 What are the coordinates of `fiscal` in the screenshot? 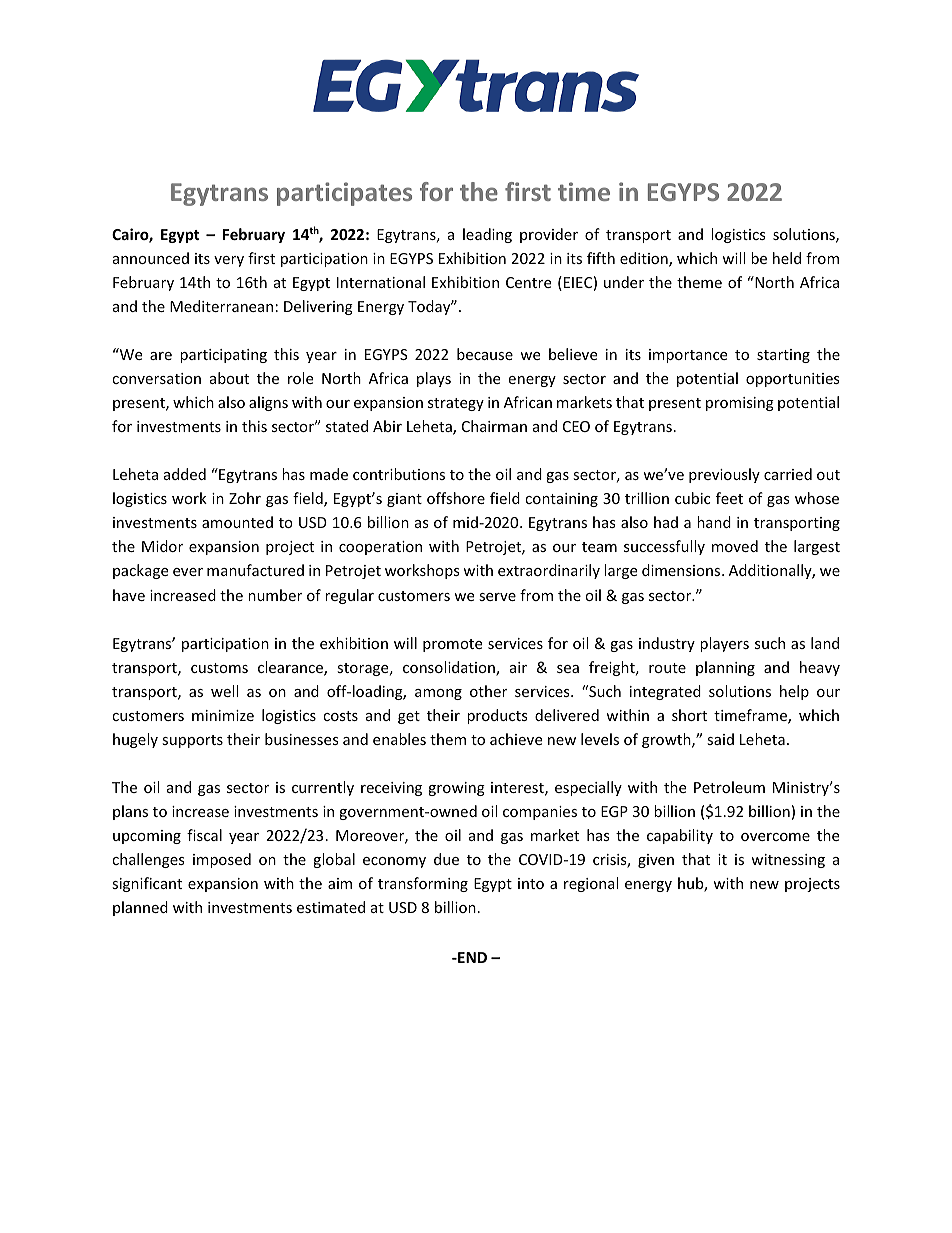 It's located at (204, 835).
